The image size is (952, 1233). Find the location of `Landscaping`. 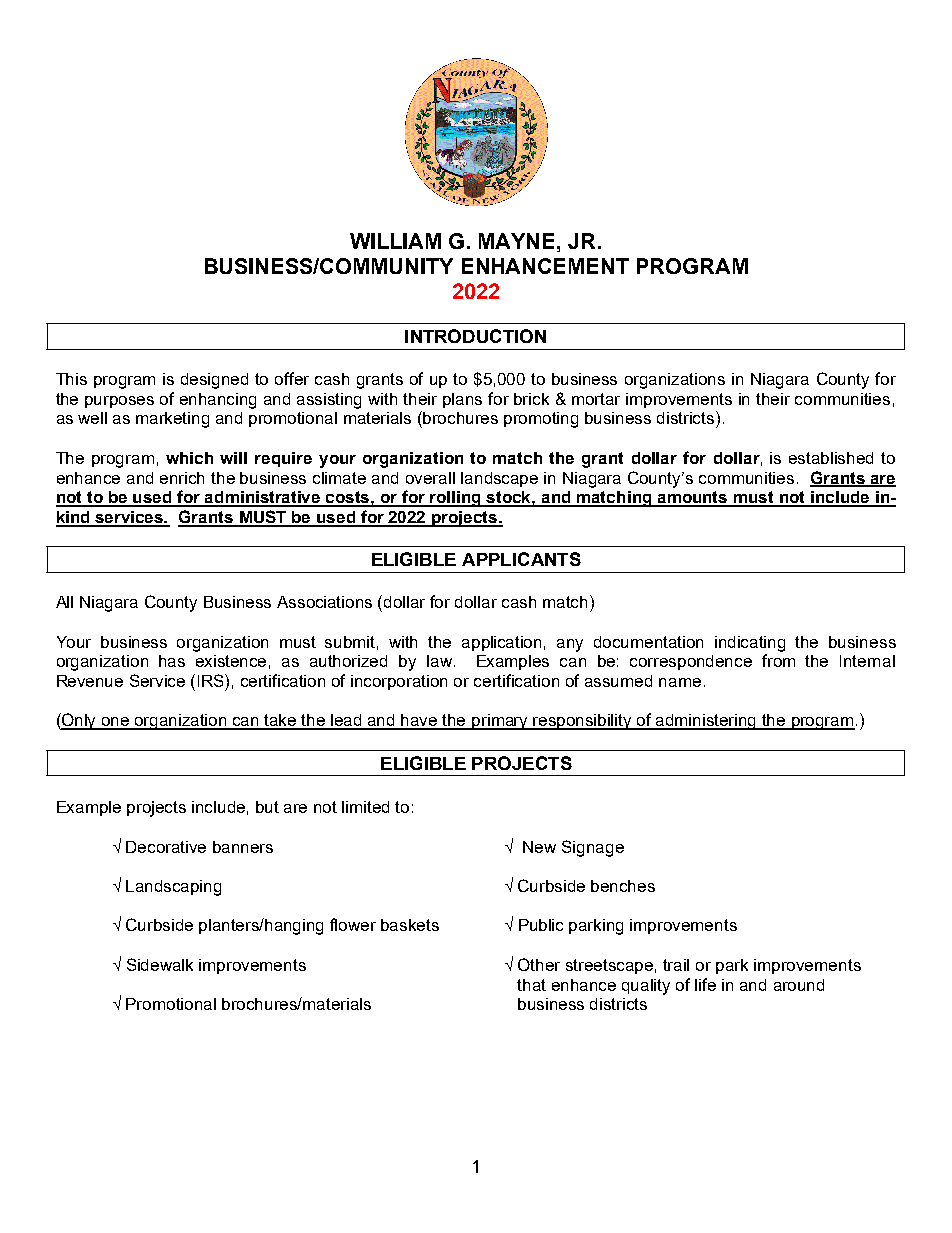

Landscaping is located at coordinates (173, 888).
